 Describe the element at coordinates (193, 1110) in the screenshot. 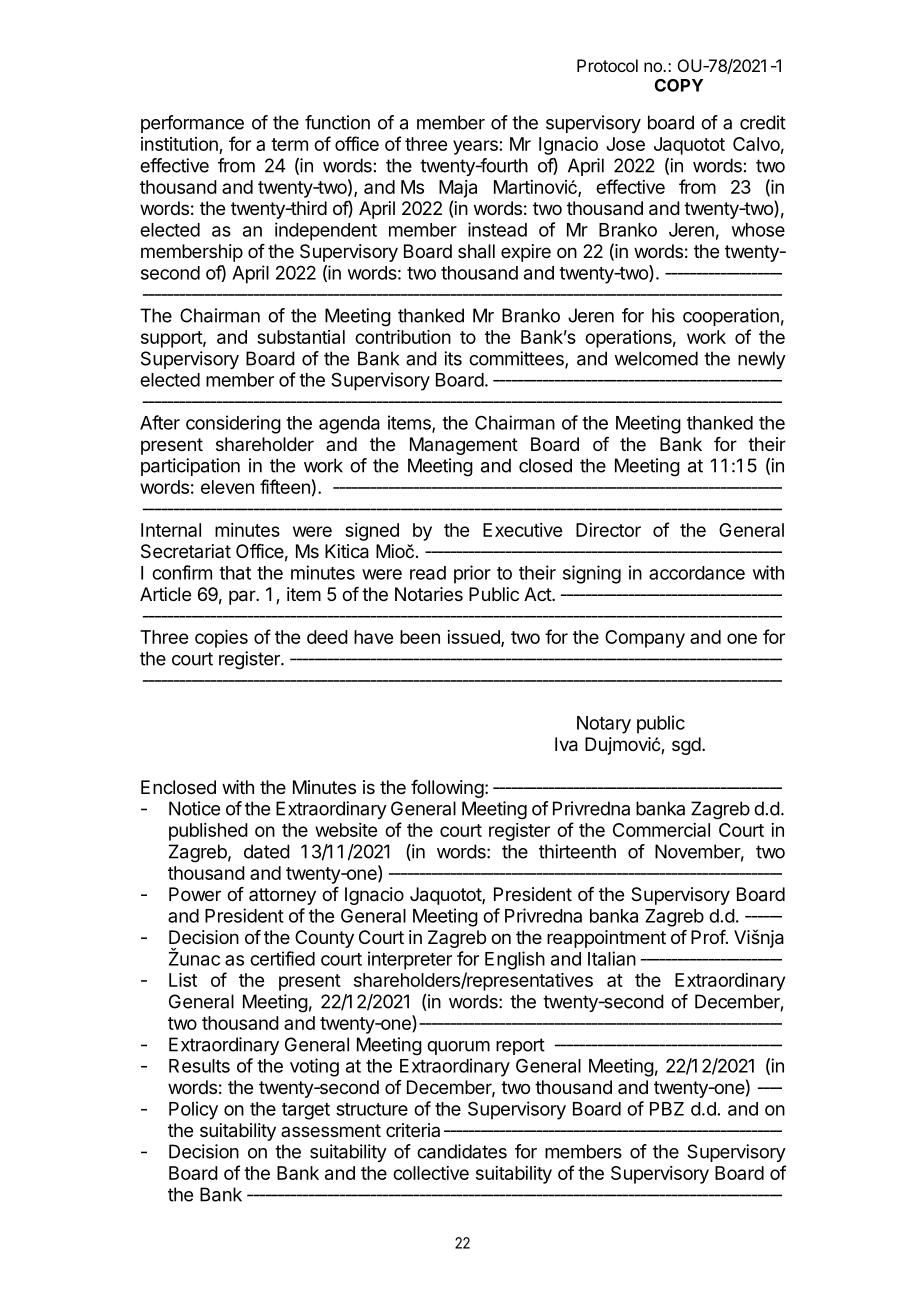

I see `Policy` at that location.
